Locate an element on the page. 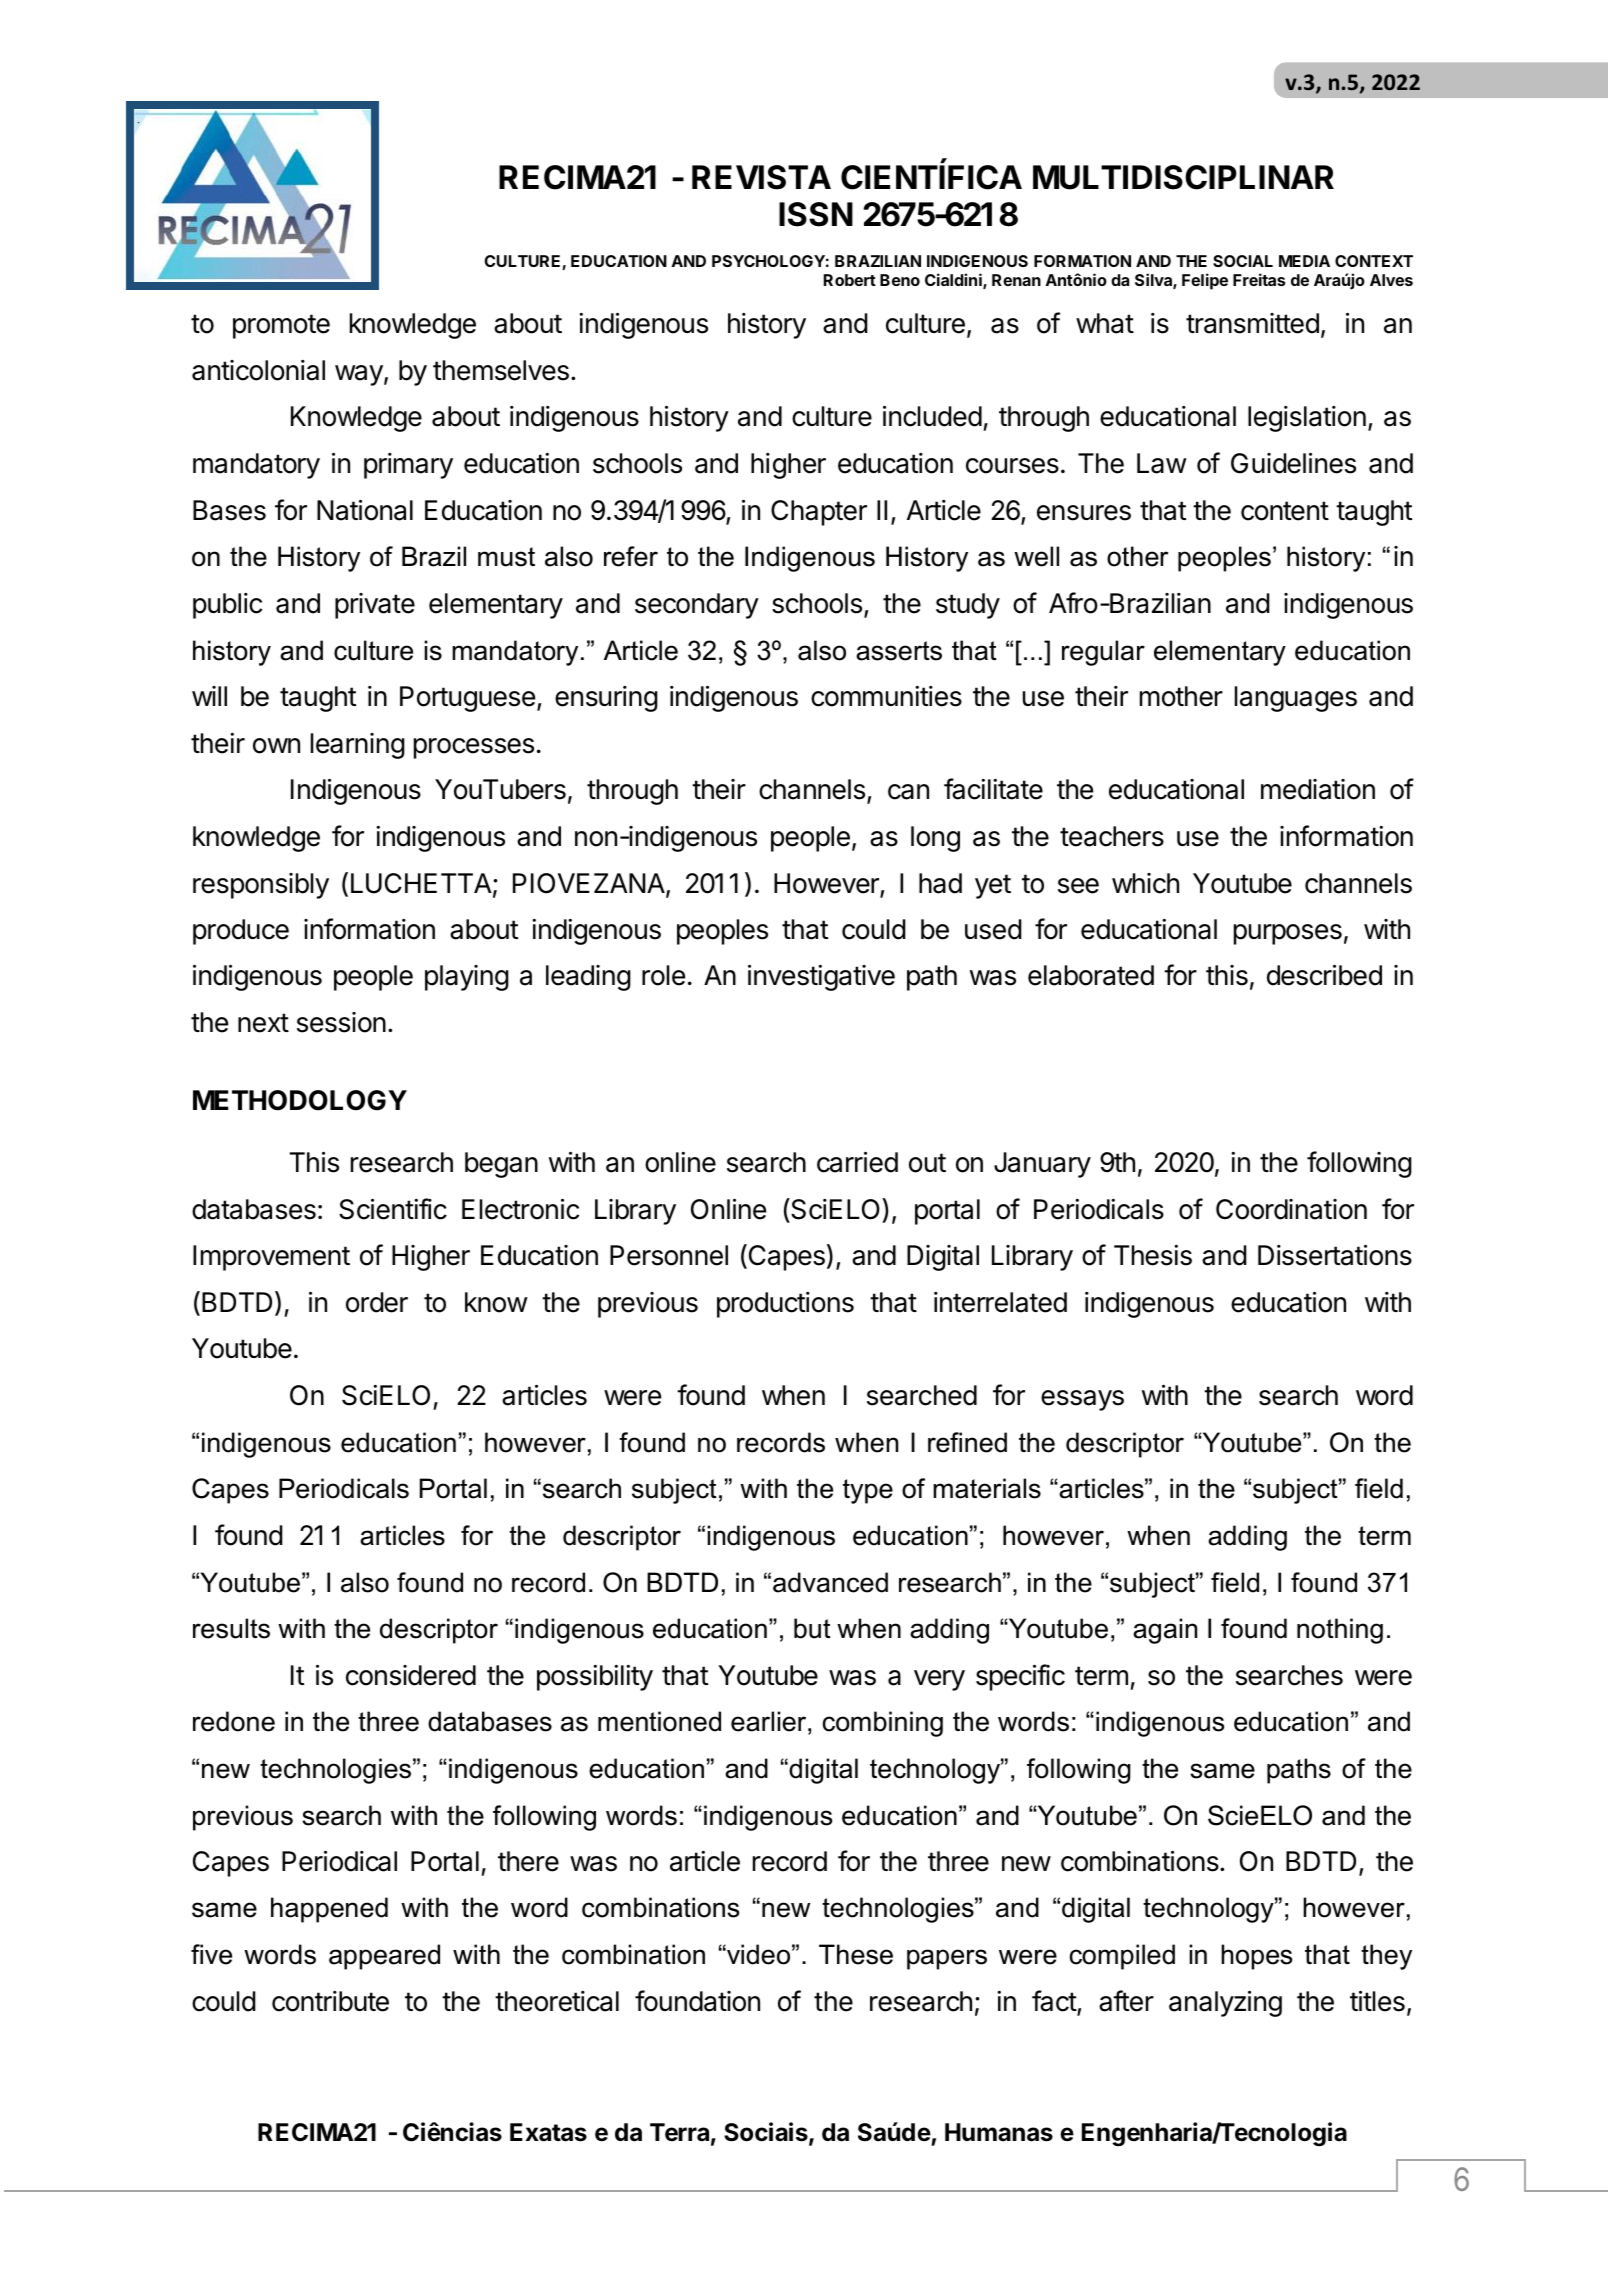 The image size is (1608, 2274). ISSN is located at coordinates (816, 214).
